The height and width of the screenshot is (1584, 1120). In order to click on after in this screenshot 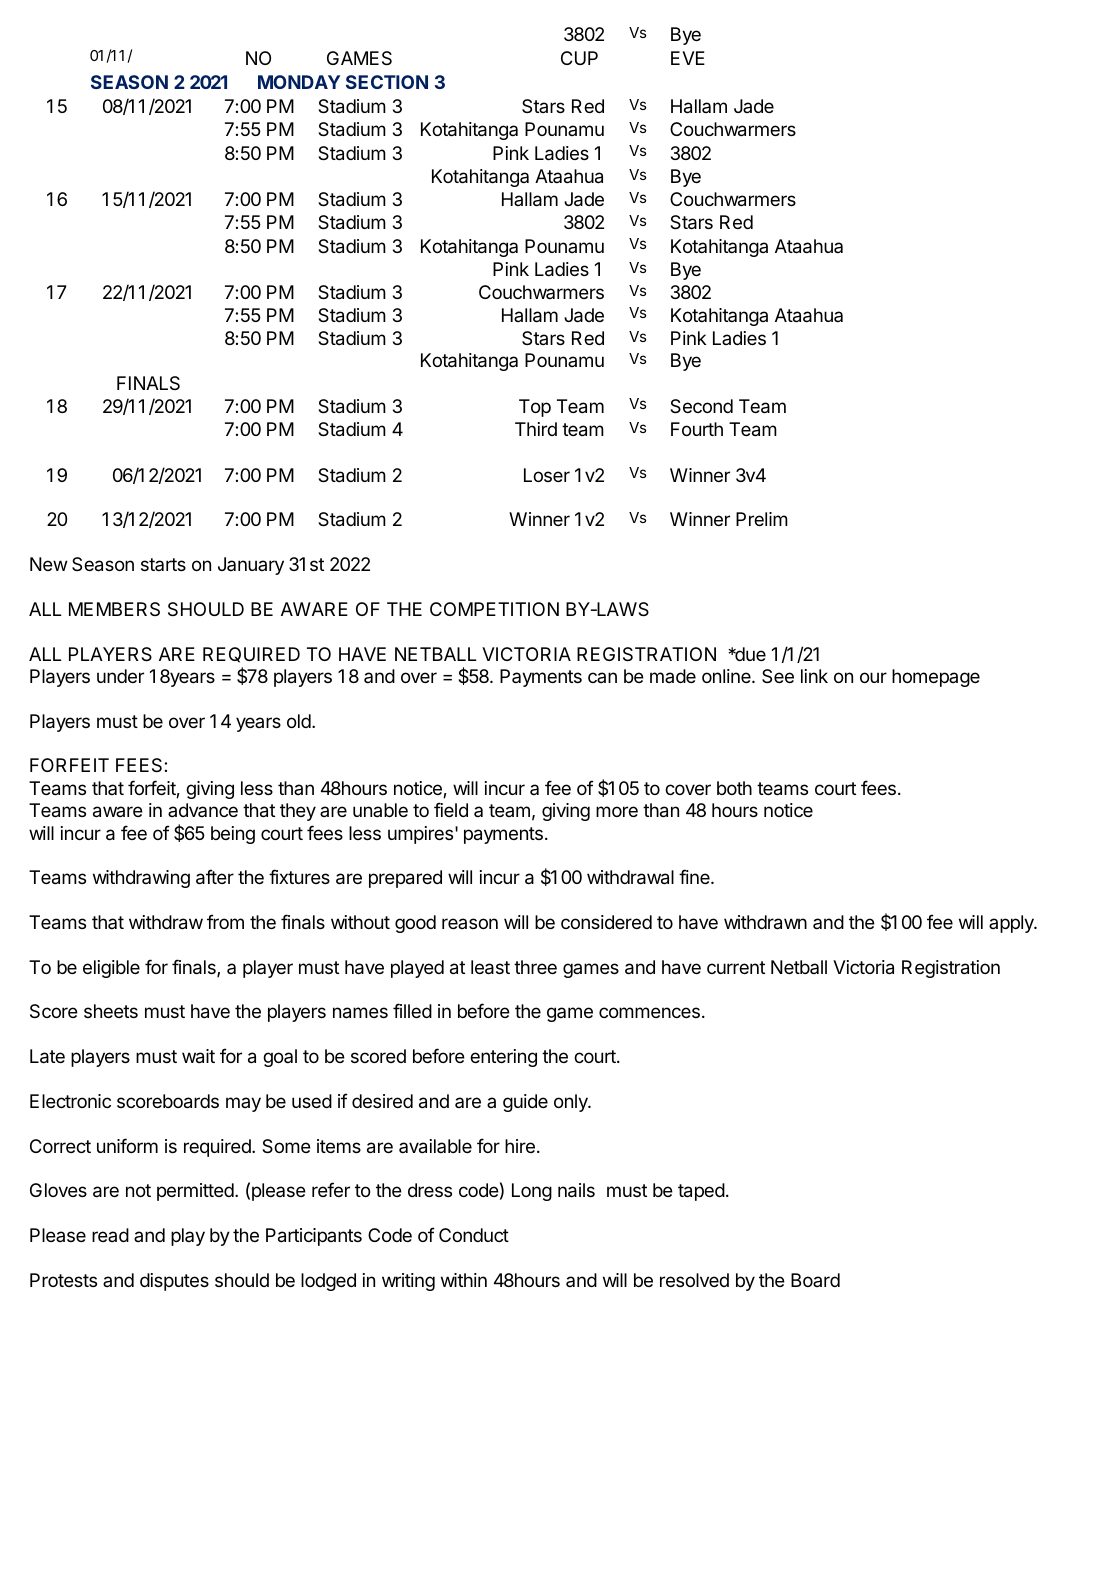, I will do `click(215, 877)`.
